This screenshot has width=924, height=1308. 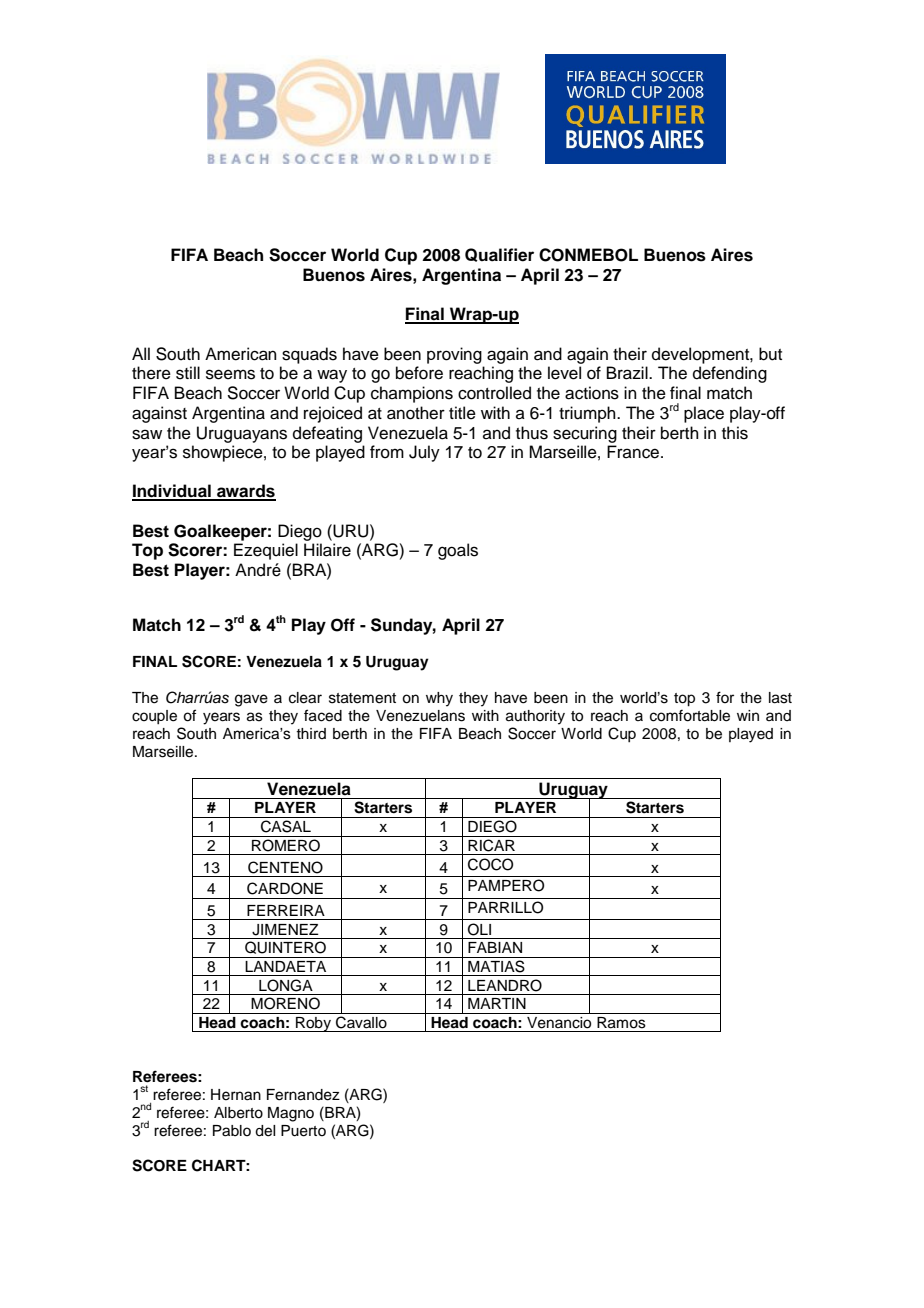 I want to click on but, so click(x=770, y=354).
